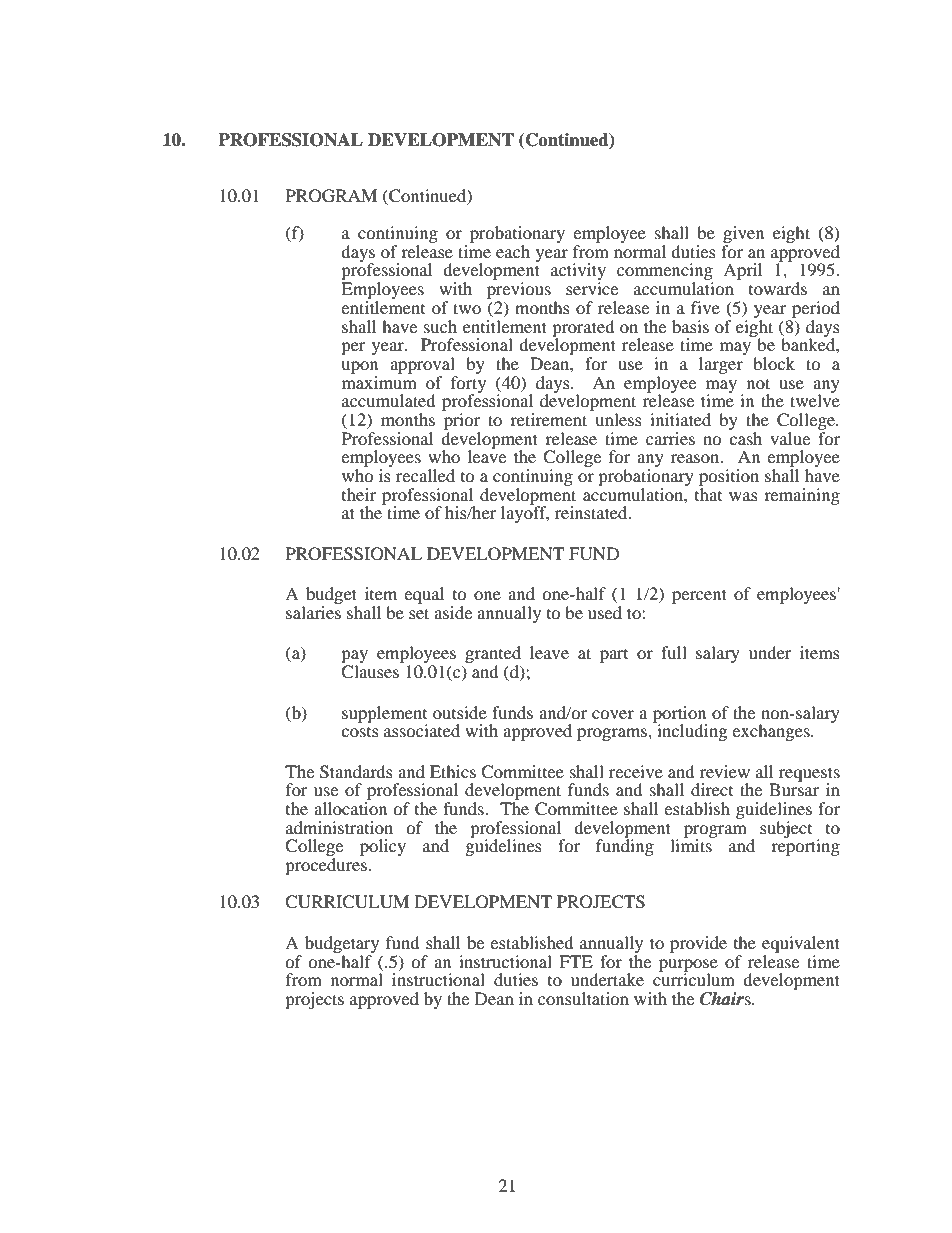  Describe the element at coordinates (712, 789) in the image. I see `direct` at that location.
